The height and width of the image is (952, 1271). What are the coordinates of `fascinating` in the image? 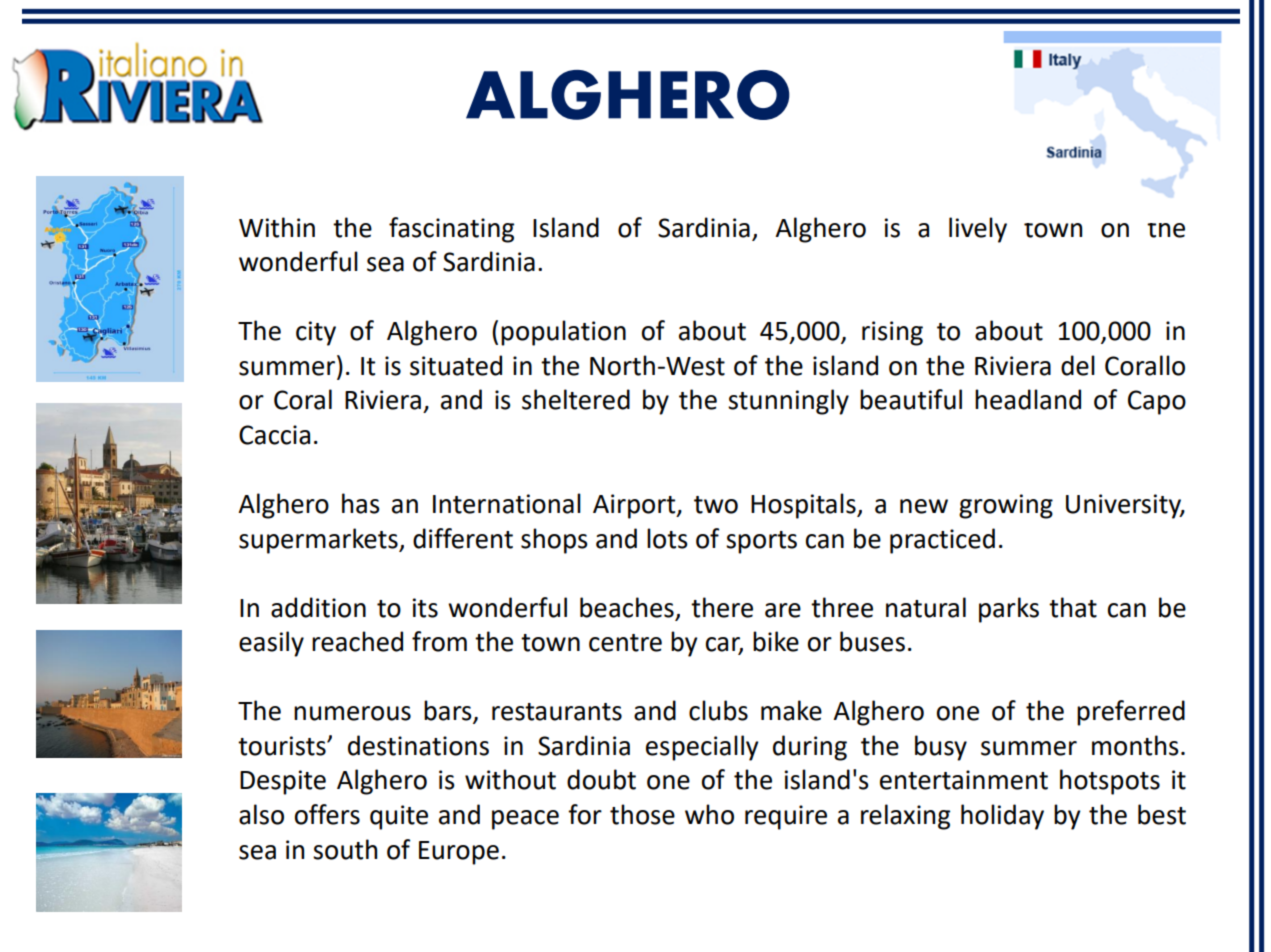 It's located at (451, 230).
